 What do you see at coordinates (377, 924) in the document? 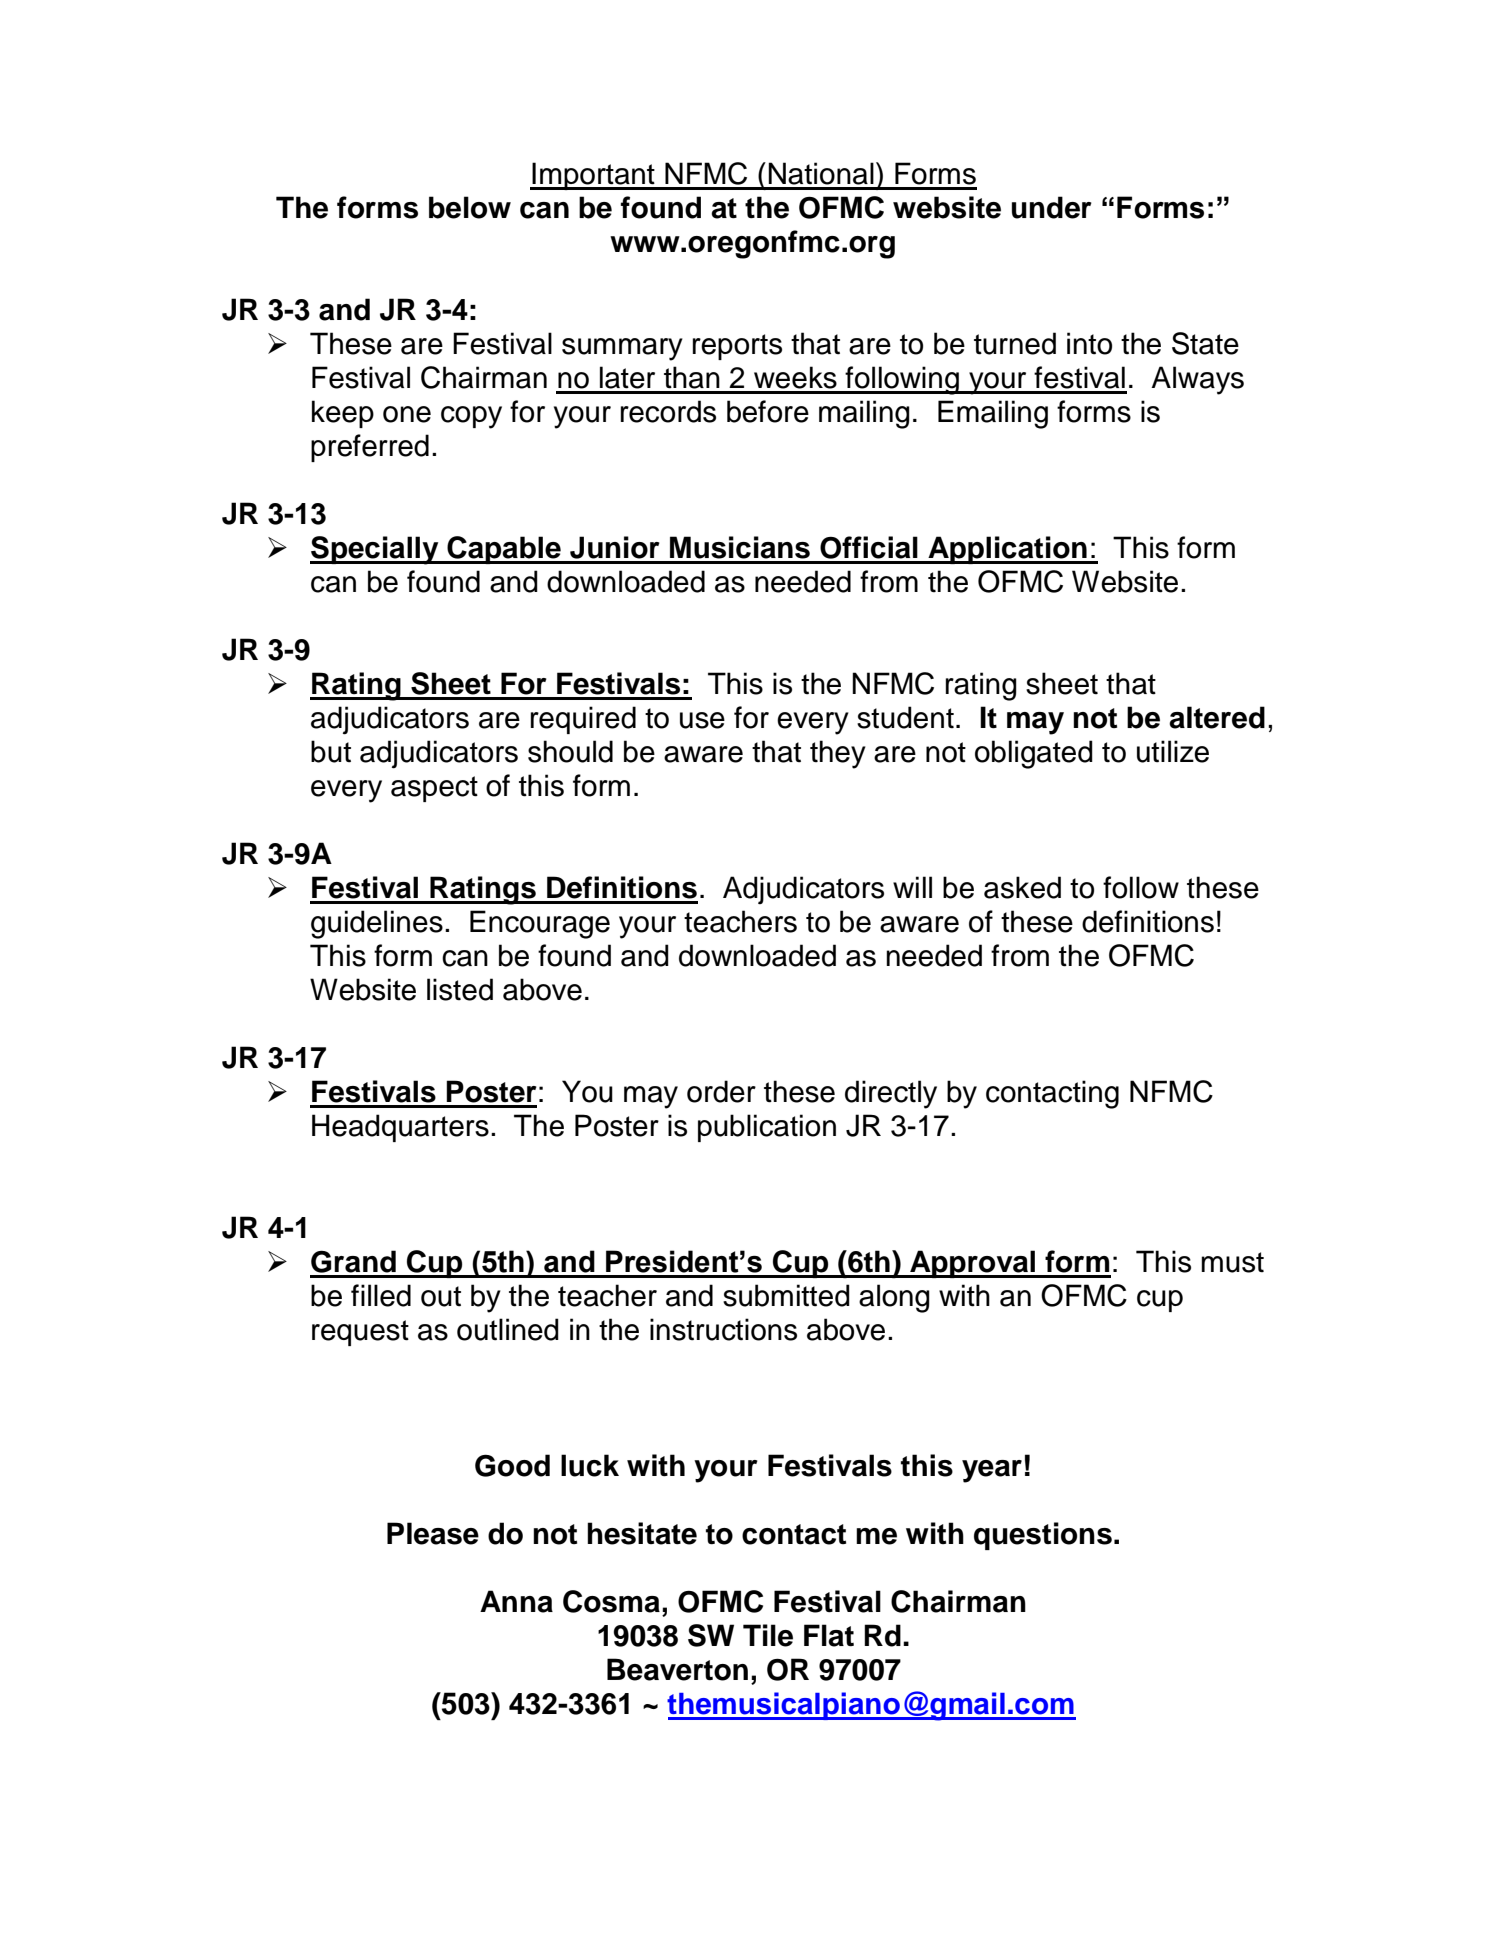
I see `guidelines` at bounding box center [377, 924].
